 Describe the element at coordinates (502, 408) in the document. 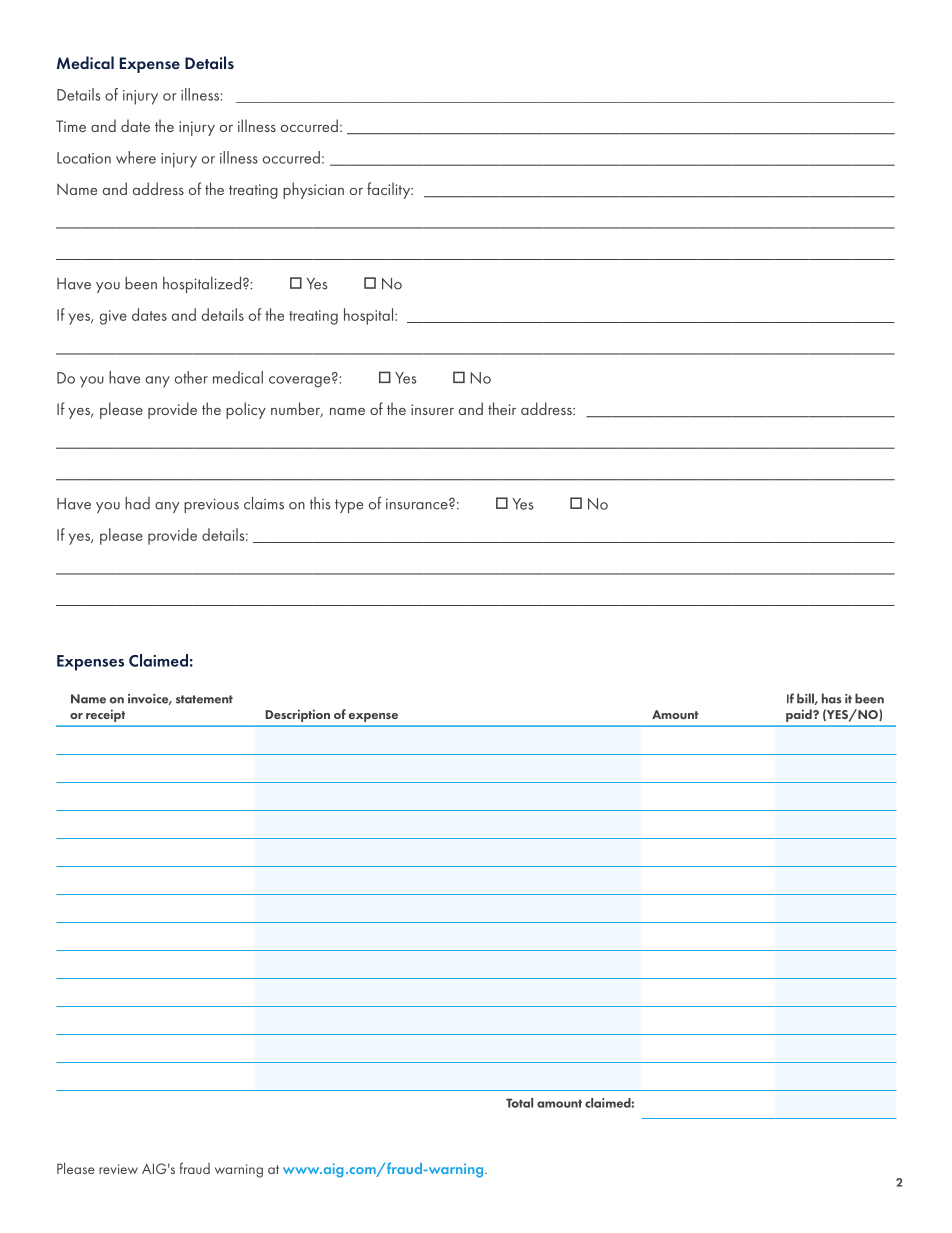

I see `their` at that location.
